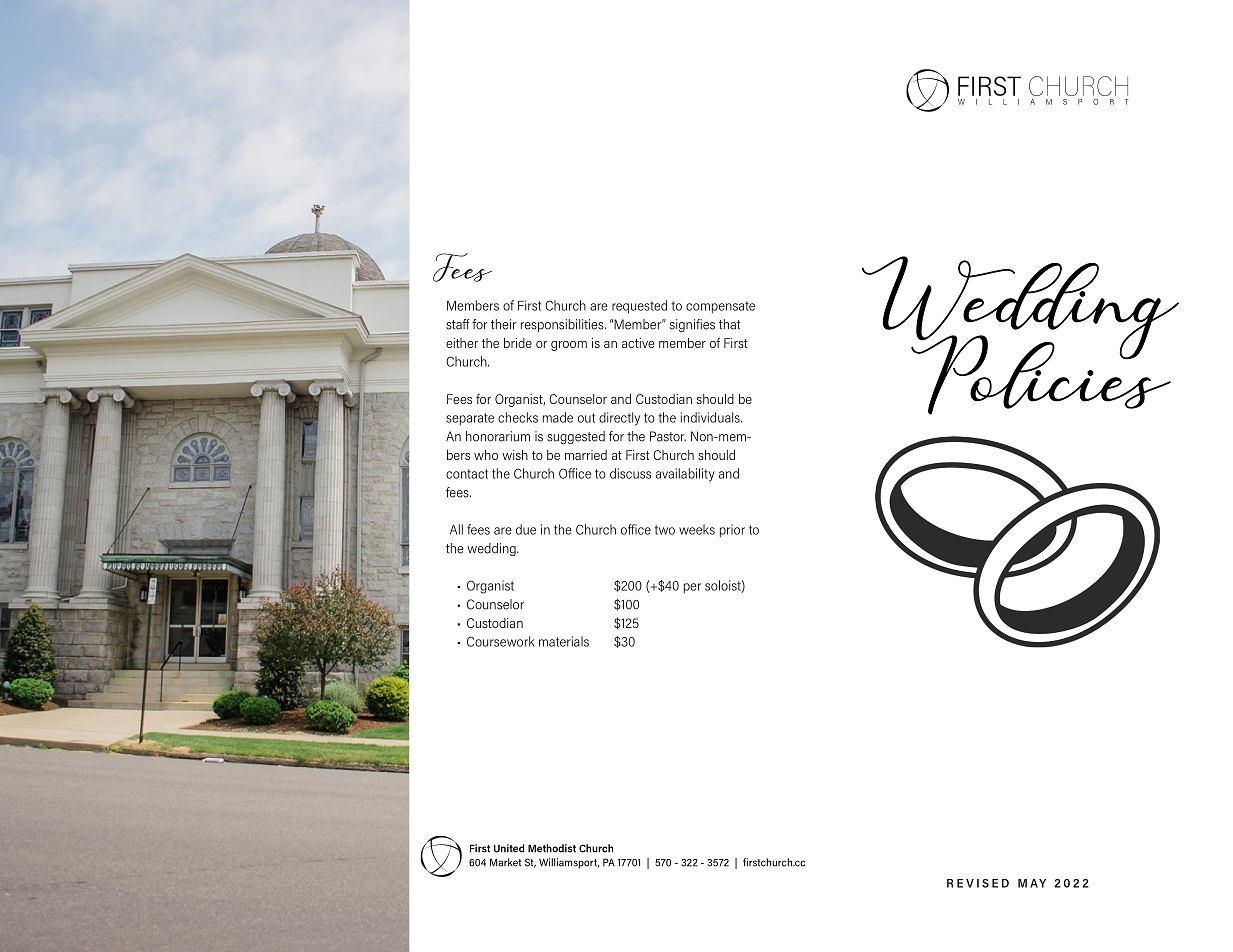 The width and height of the image is (1233, 952). What do you see at coordinates (664, 530) in the image?
I see `two` at bounding box center [664, 530].
